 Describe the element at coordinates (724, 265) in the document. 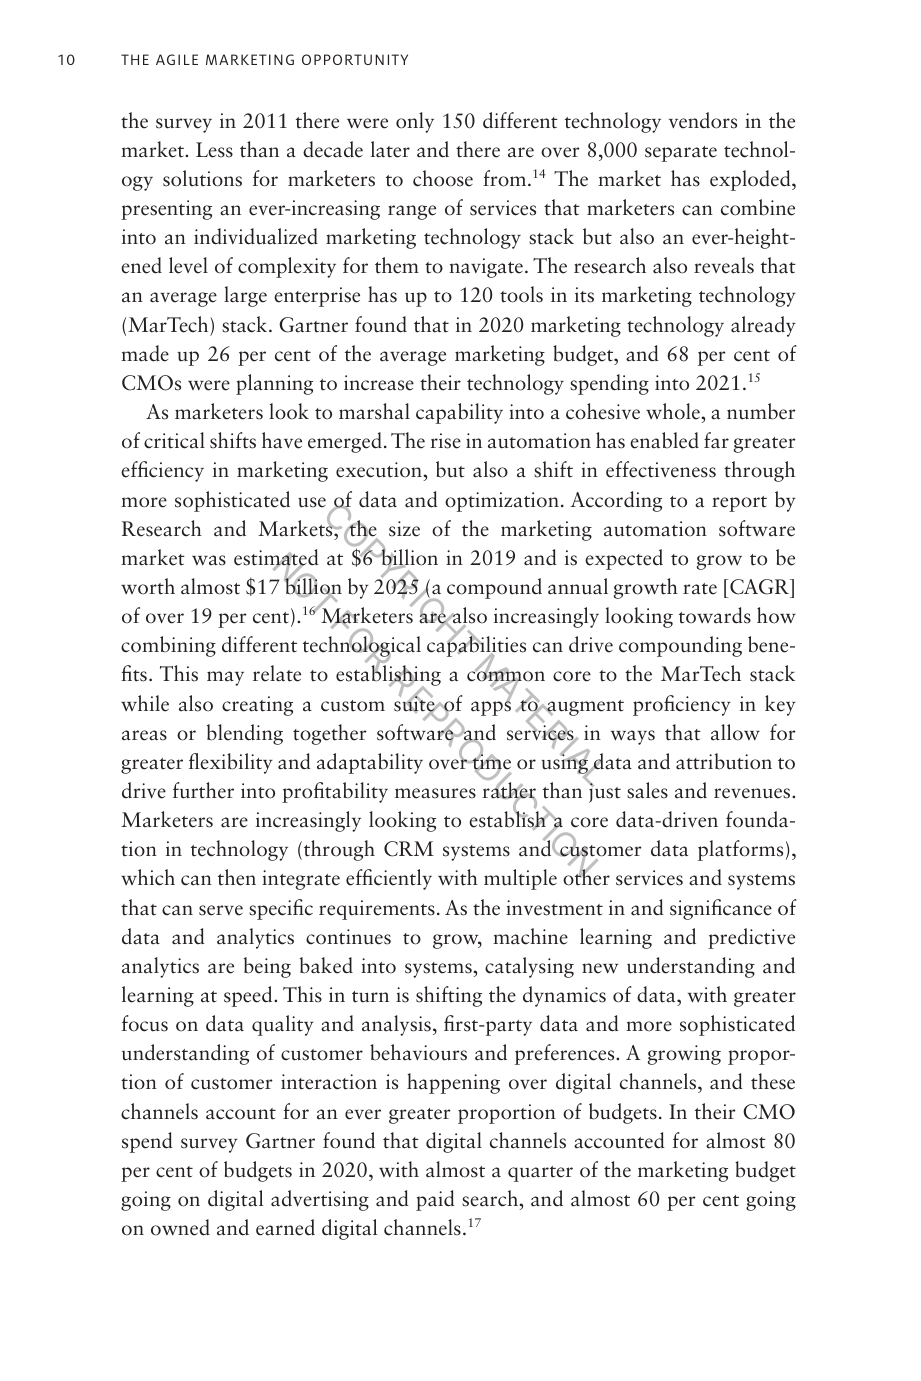

I see `reveals` at that location.
